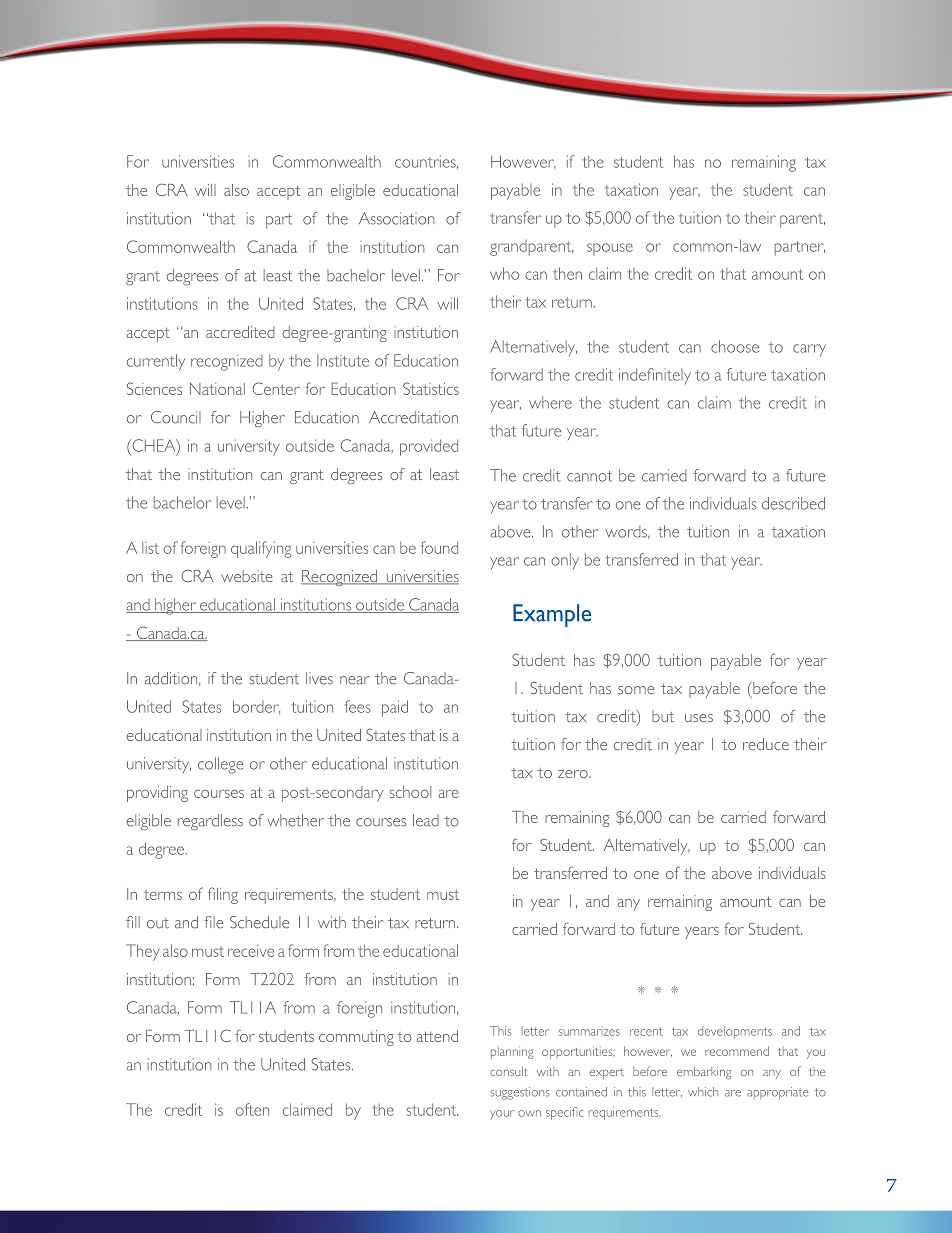 This screenshot has height=1233, width=952. I want to click on described, so click(793, 503).
